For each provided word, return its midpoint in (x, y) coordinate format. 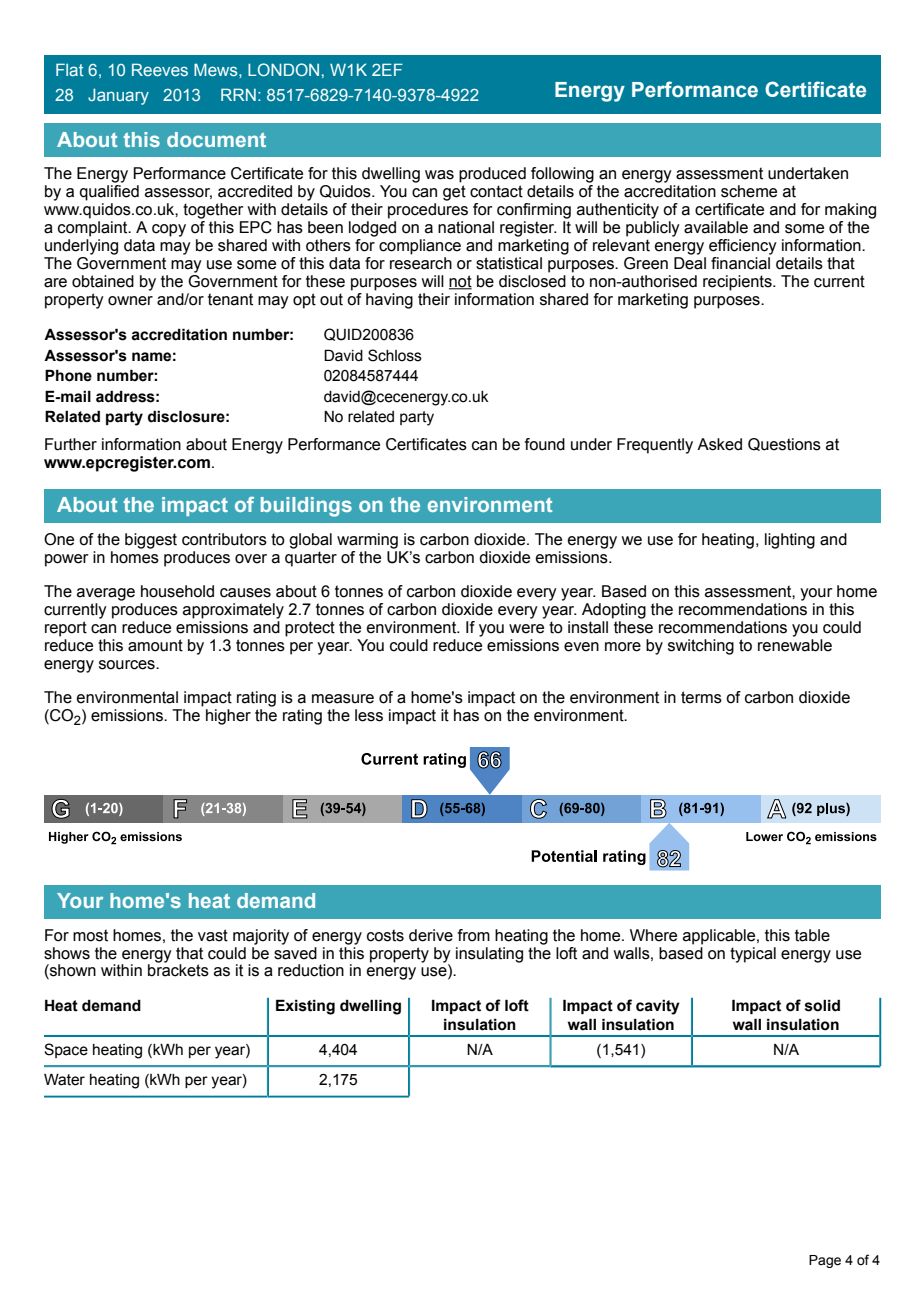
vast (213, 935)
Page (825, 1261)
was (439, 175)
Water (64, 1079)
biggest (151, 541)
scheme (749, 191)
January (118, 97)
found (545, 444)
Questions (784, 444)
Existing (305, 1007)
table (812, 935)
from (474, 935)
